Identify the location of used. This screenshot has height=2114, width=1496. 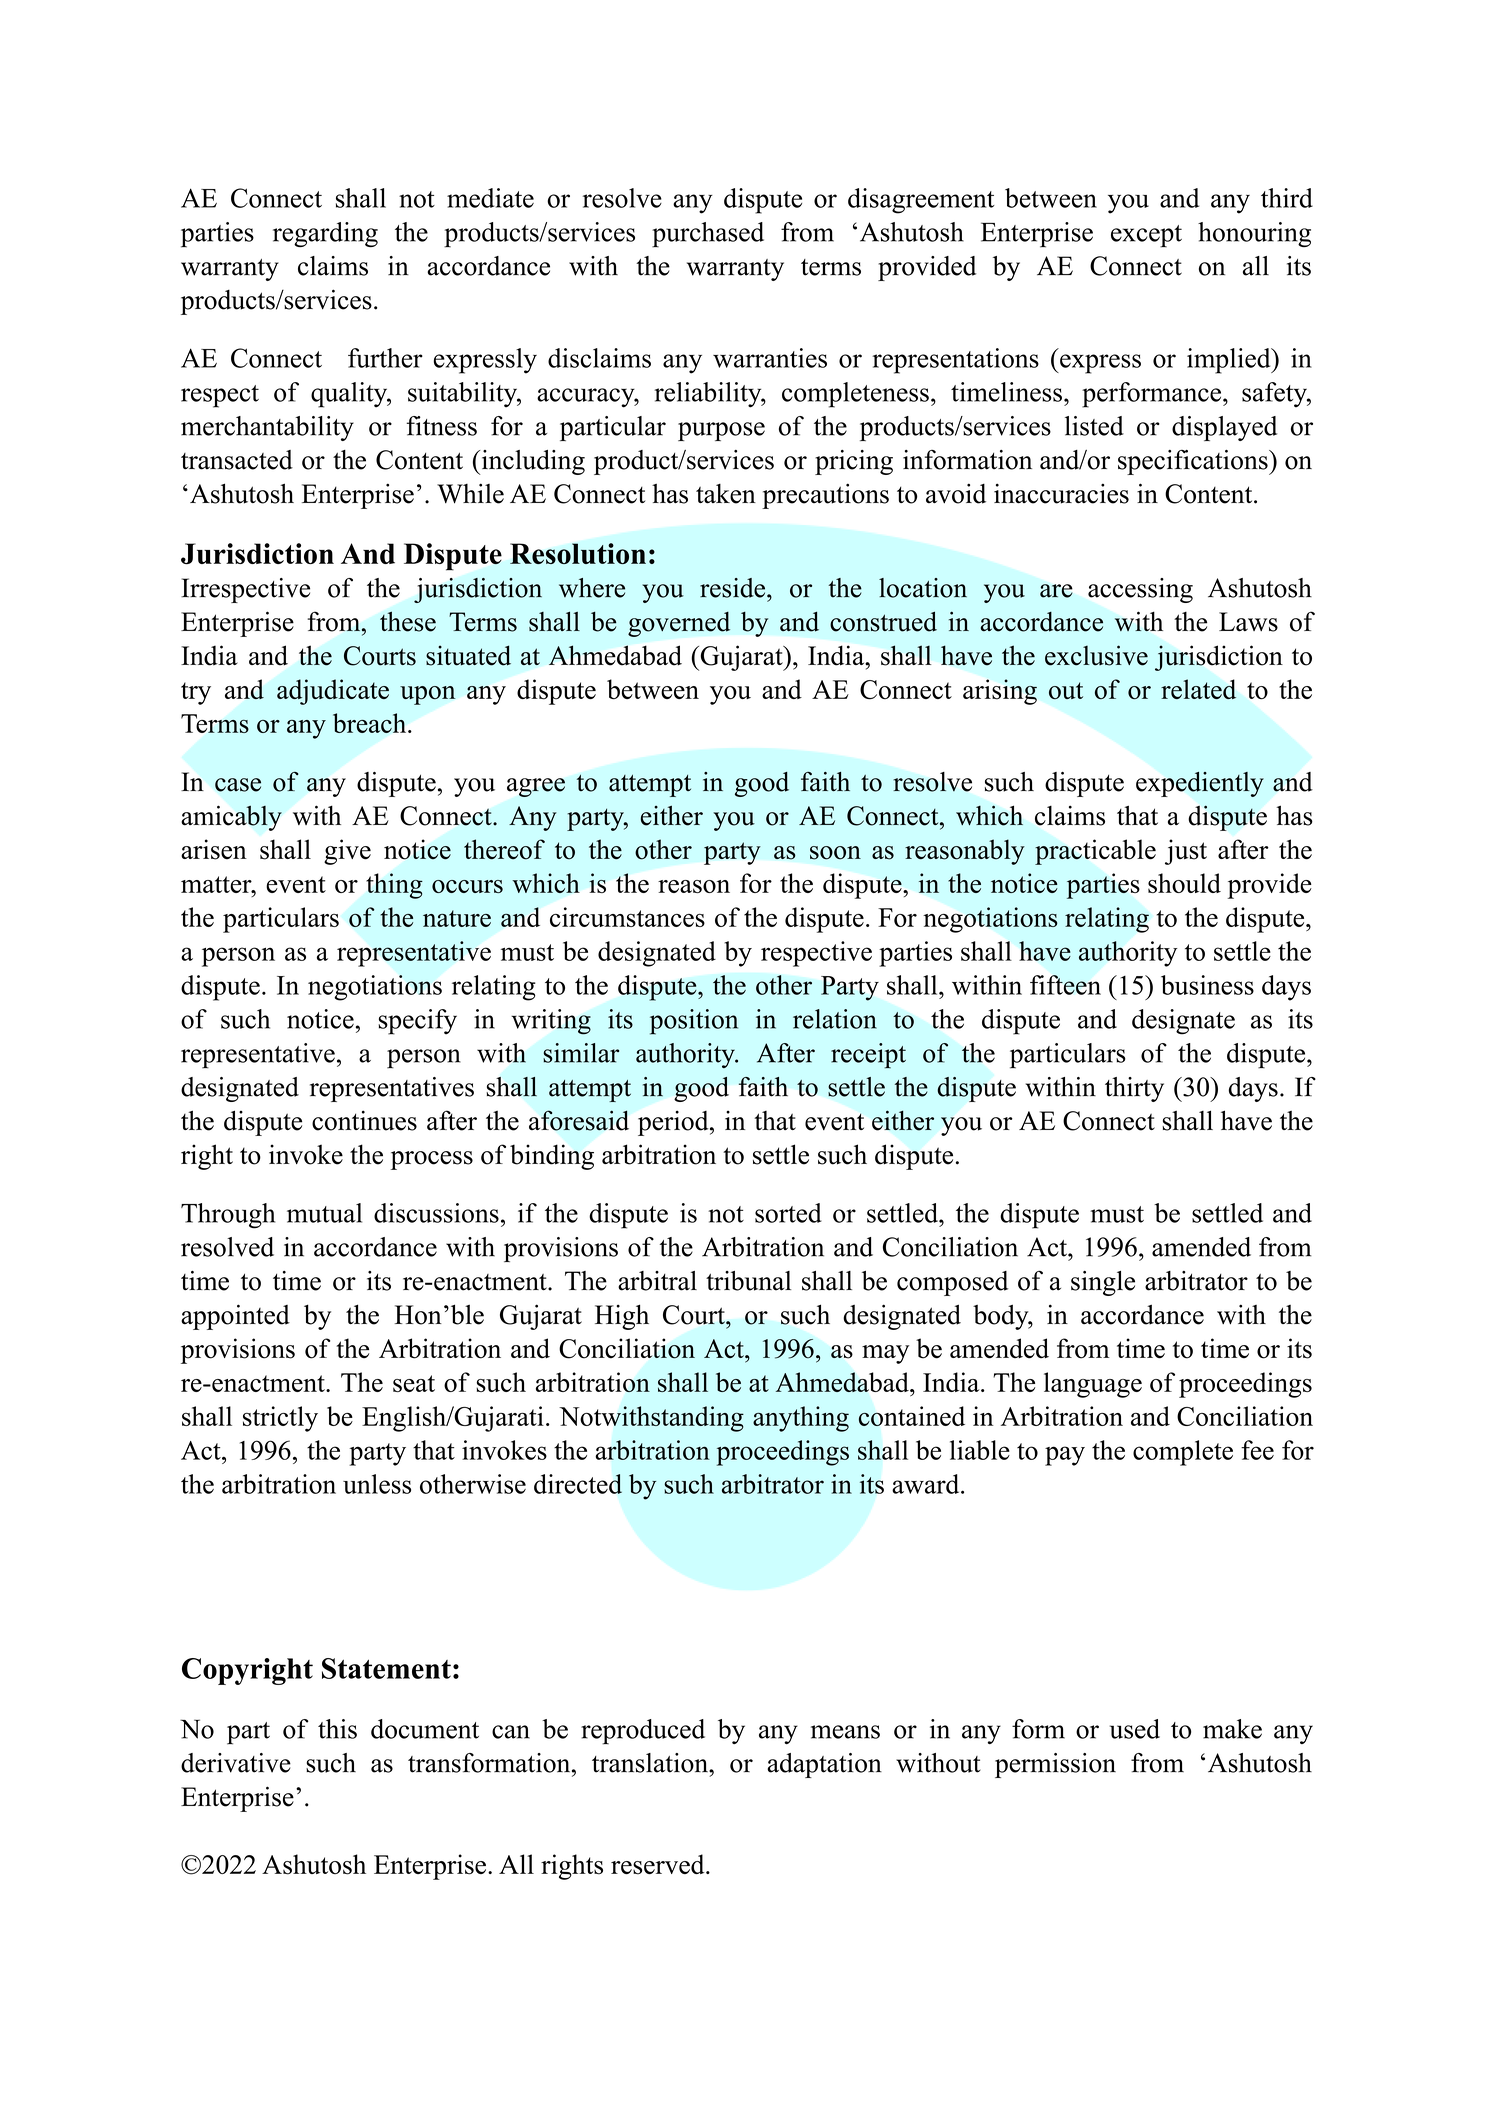
(1135, 1729).
